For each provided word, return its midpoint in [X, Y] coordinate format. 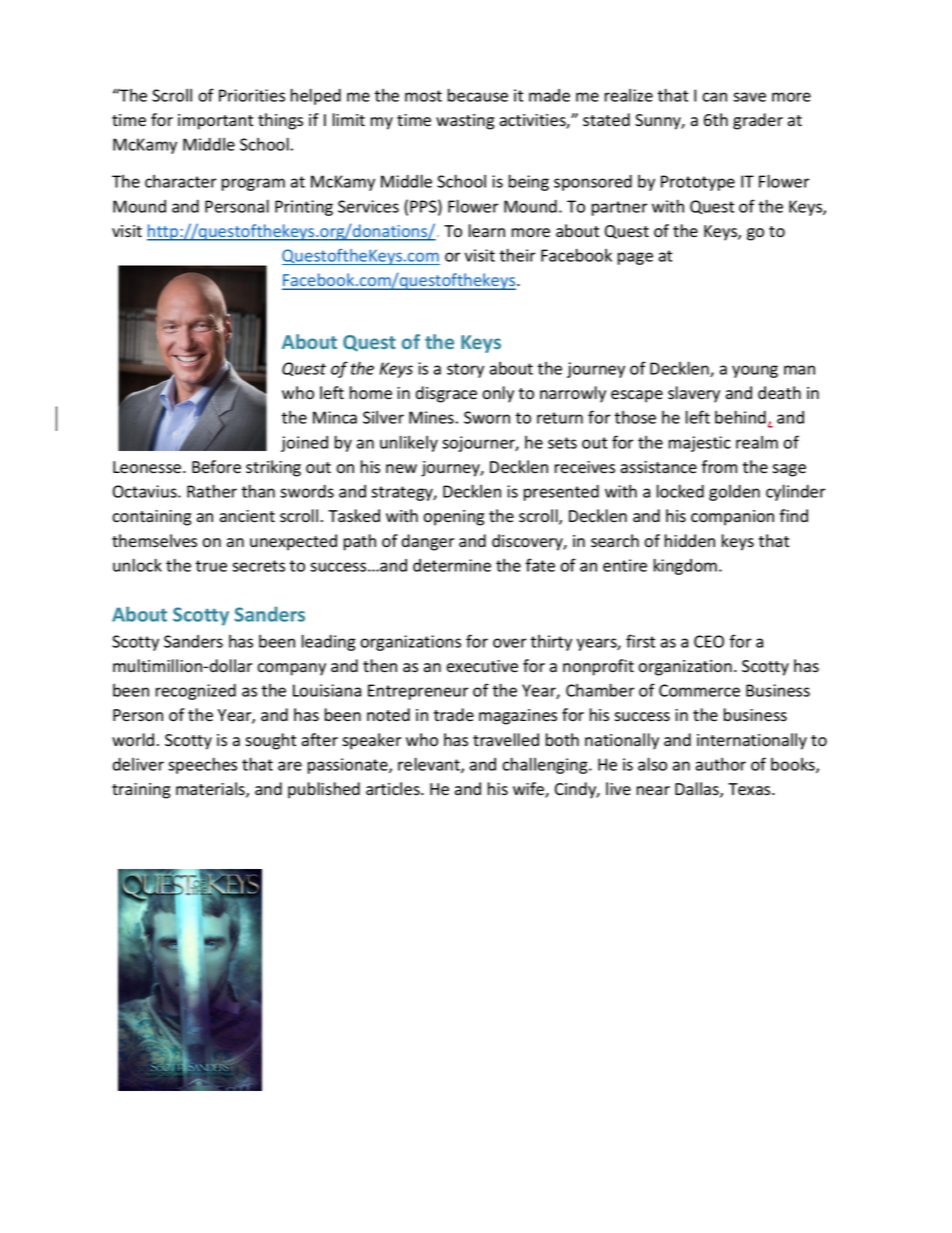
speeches [202, 765]
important [215, 122]
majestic [700, 444]
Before [216, 467]
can [714, 97]
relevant [430, 765]
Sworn [487, 417]
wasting [465, 122]
